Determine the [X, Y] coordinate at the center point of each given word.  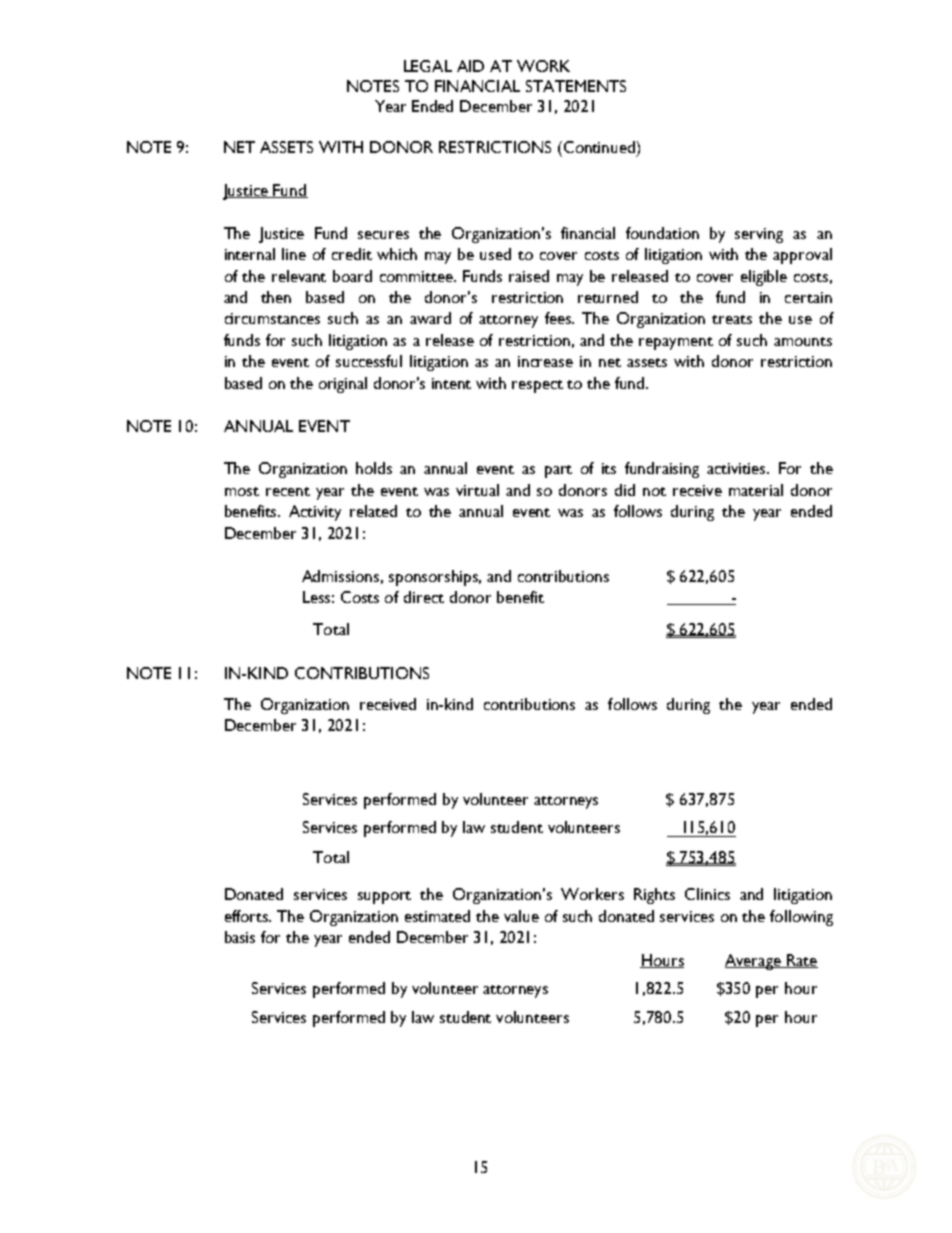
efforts [248, 916]
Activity [315, 513]
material [756, 490]
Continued [599, 147]
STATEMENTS [576, 86]
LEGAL [428, 66]
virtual [477, 490]
